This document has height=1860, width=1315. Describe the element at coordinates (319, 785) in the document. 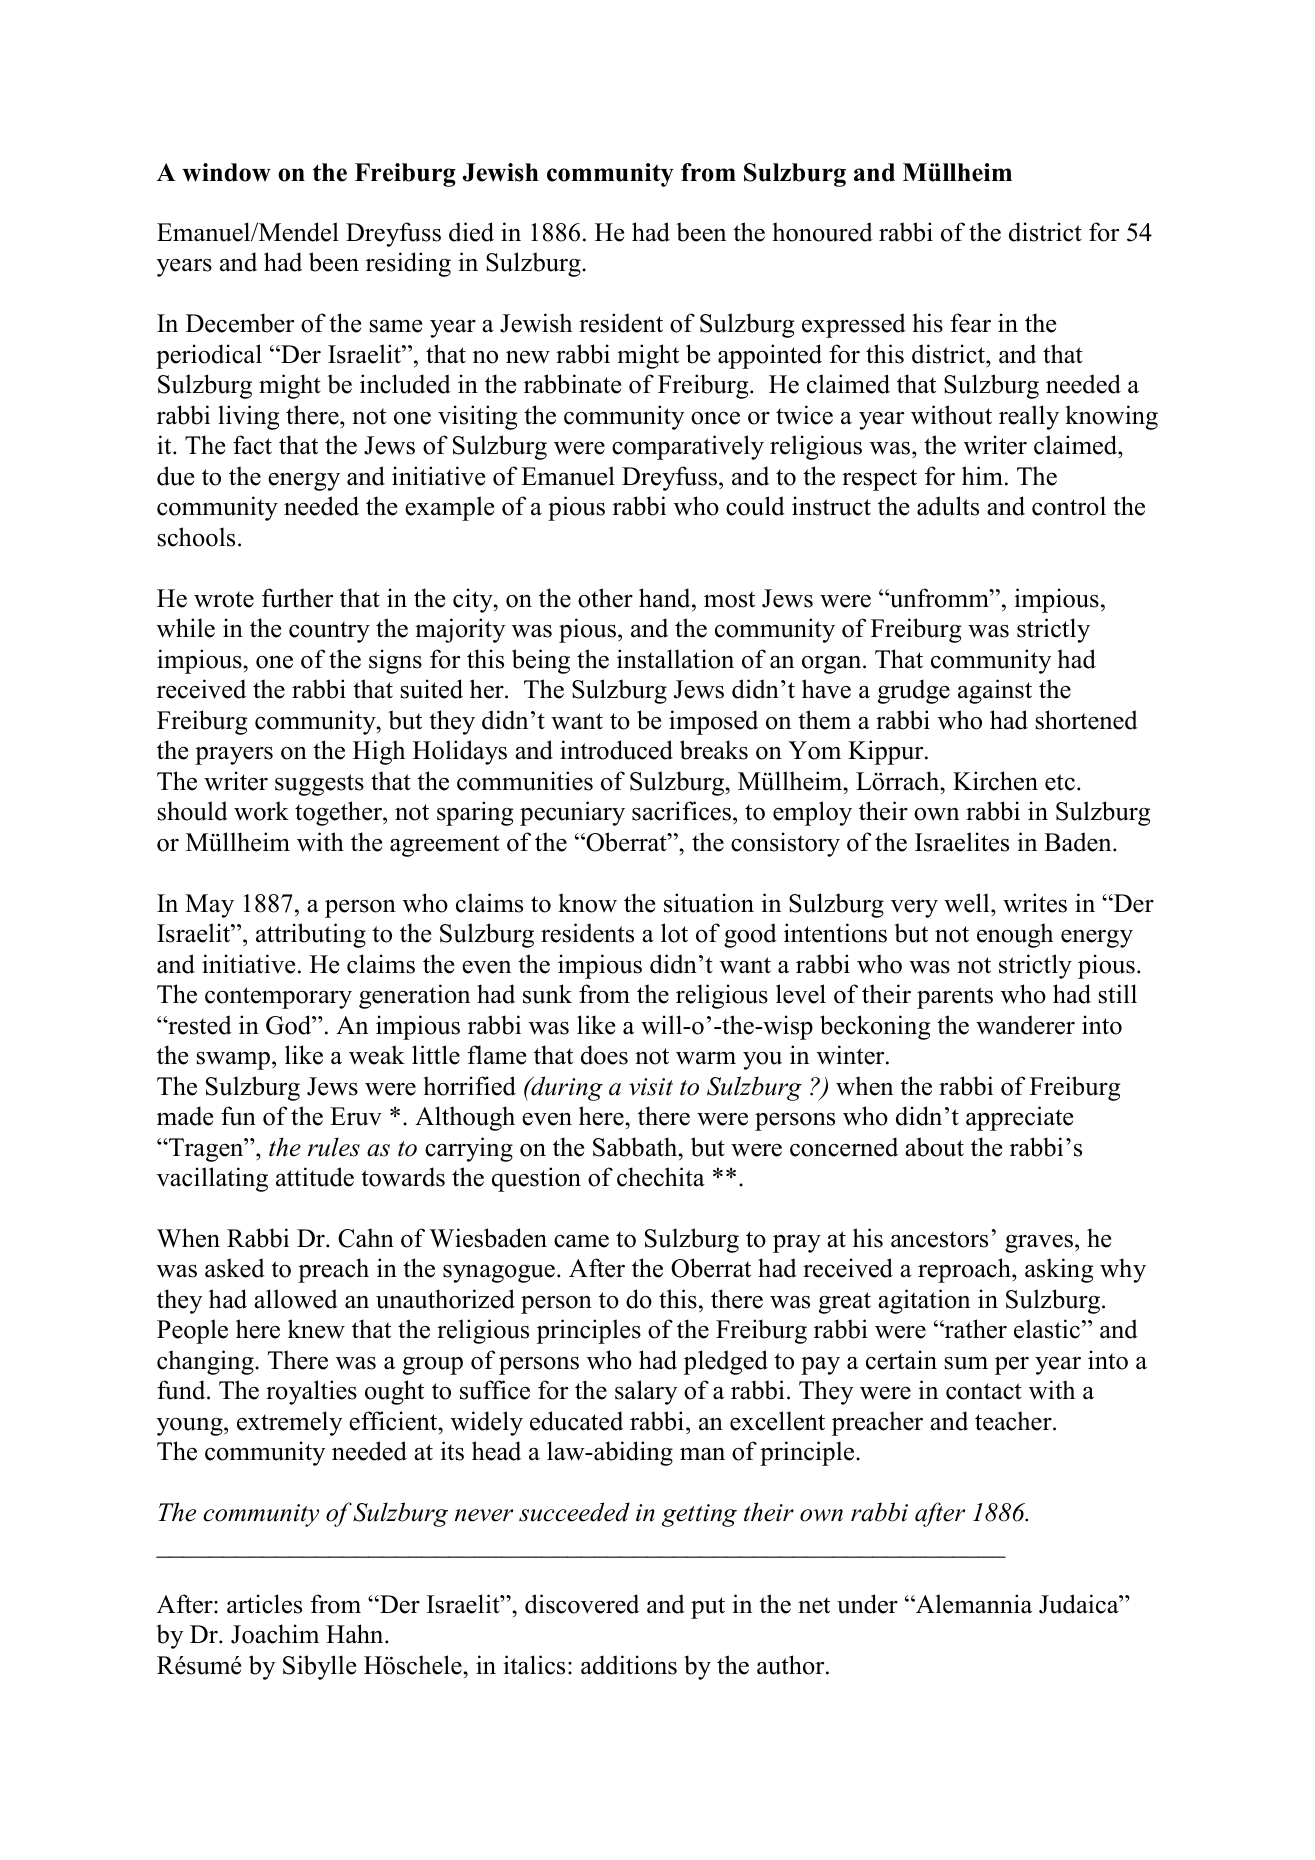

I see `suggests` at that location.
